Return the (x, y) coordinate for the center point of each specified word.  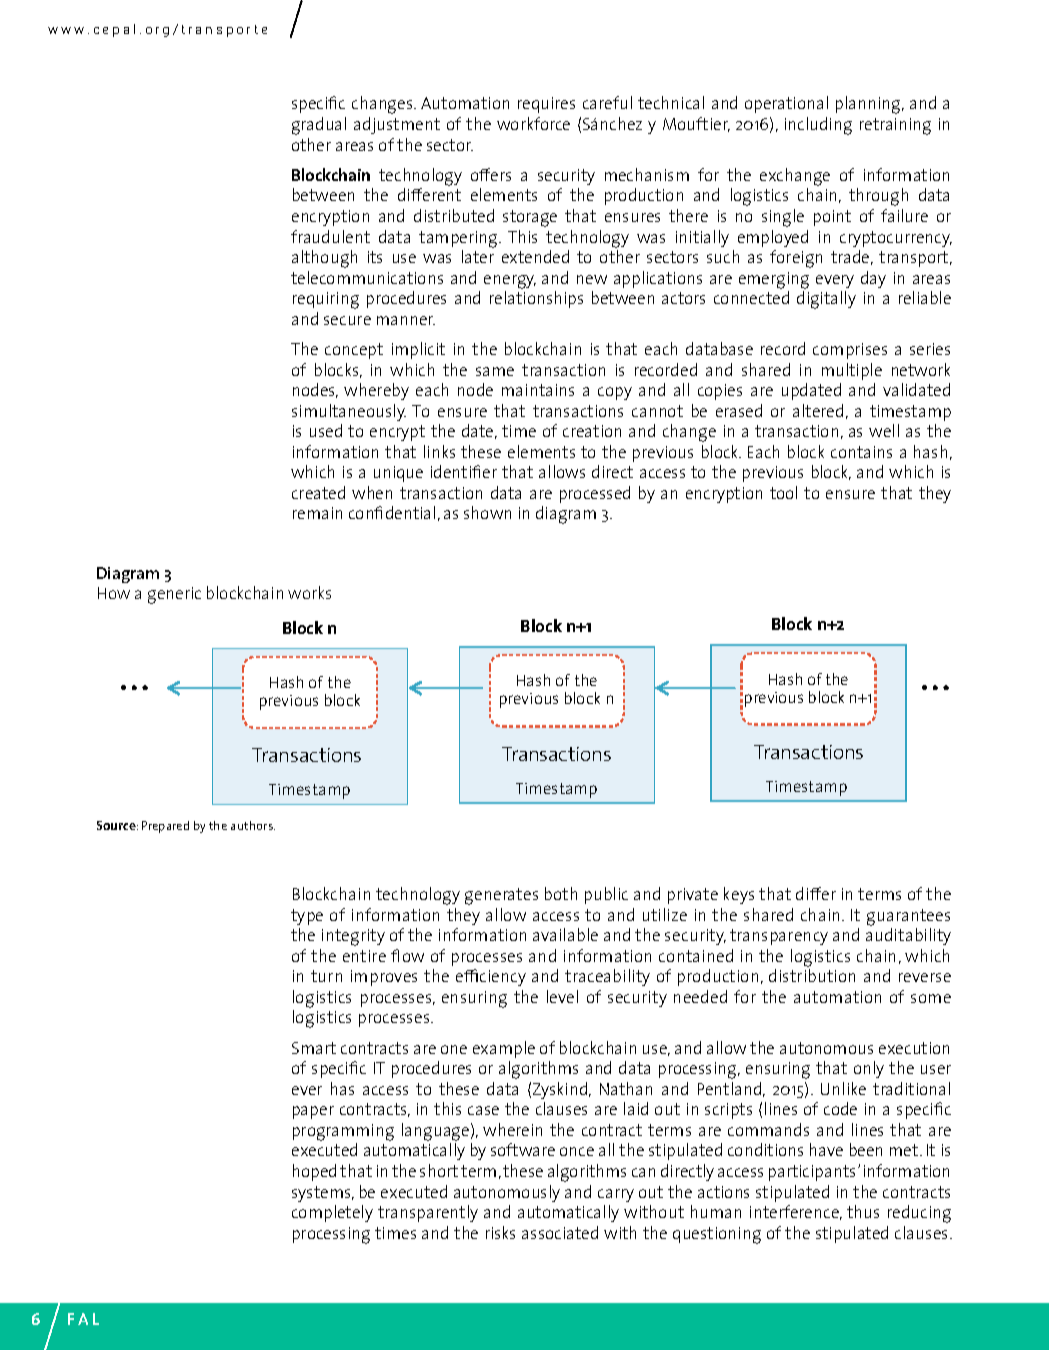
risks (500, 1232)
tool (783, 492)
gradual (319, 126)
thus (863, 1211)
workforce (533, 123)
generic (174, 595)
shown (487, 512)
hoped (314, 1172)
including (818, 126)
